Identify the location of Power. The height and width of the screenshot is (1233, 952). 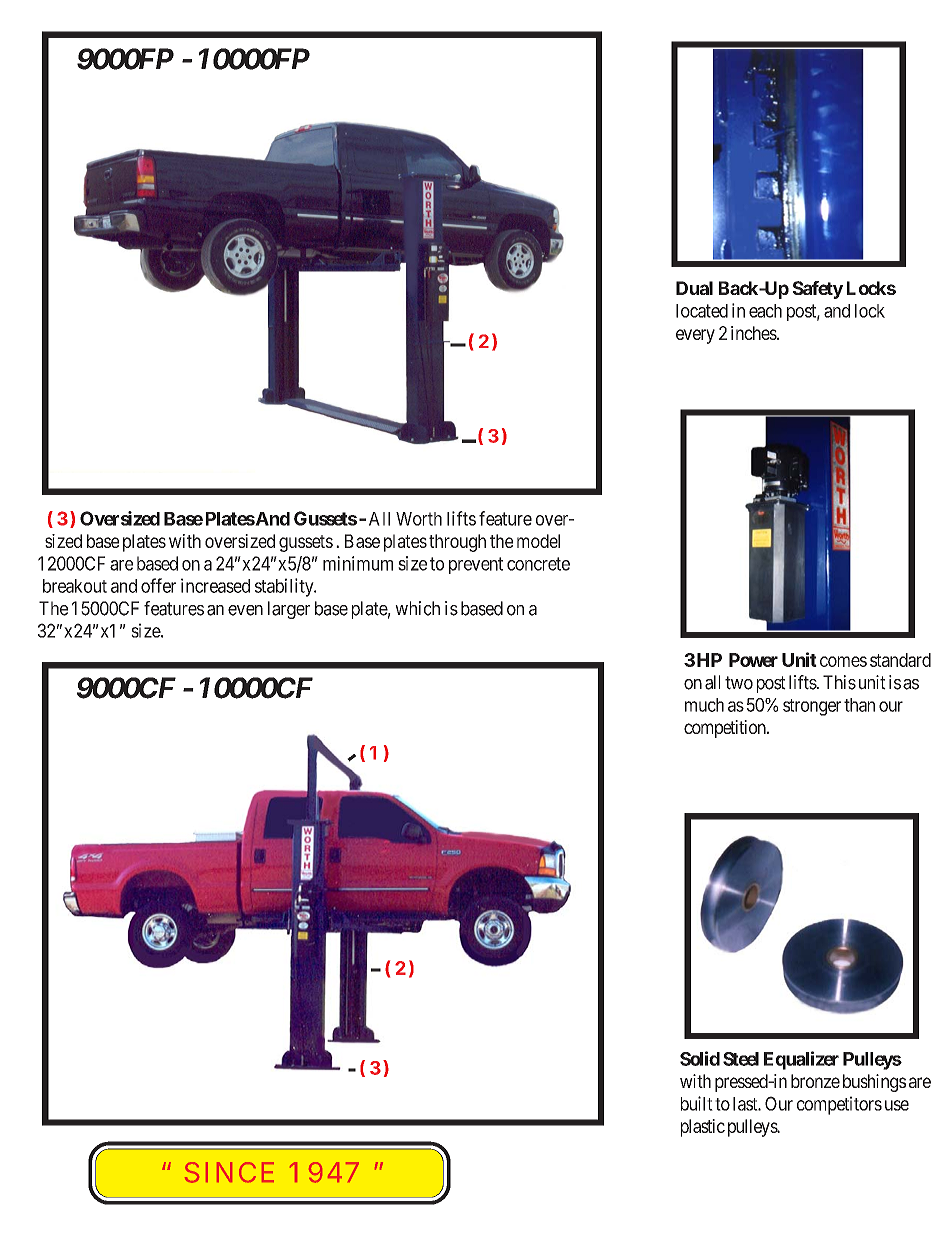
(753, 660).
